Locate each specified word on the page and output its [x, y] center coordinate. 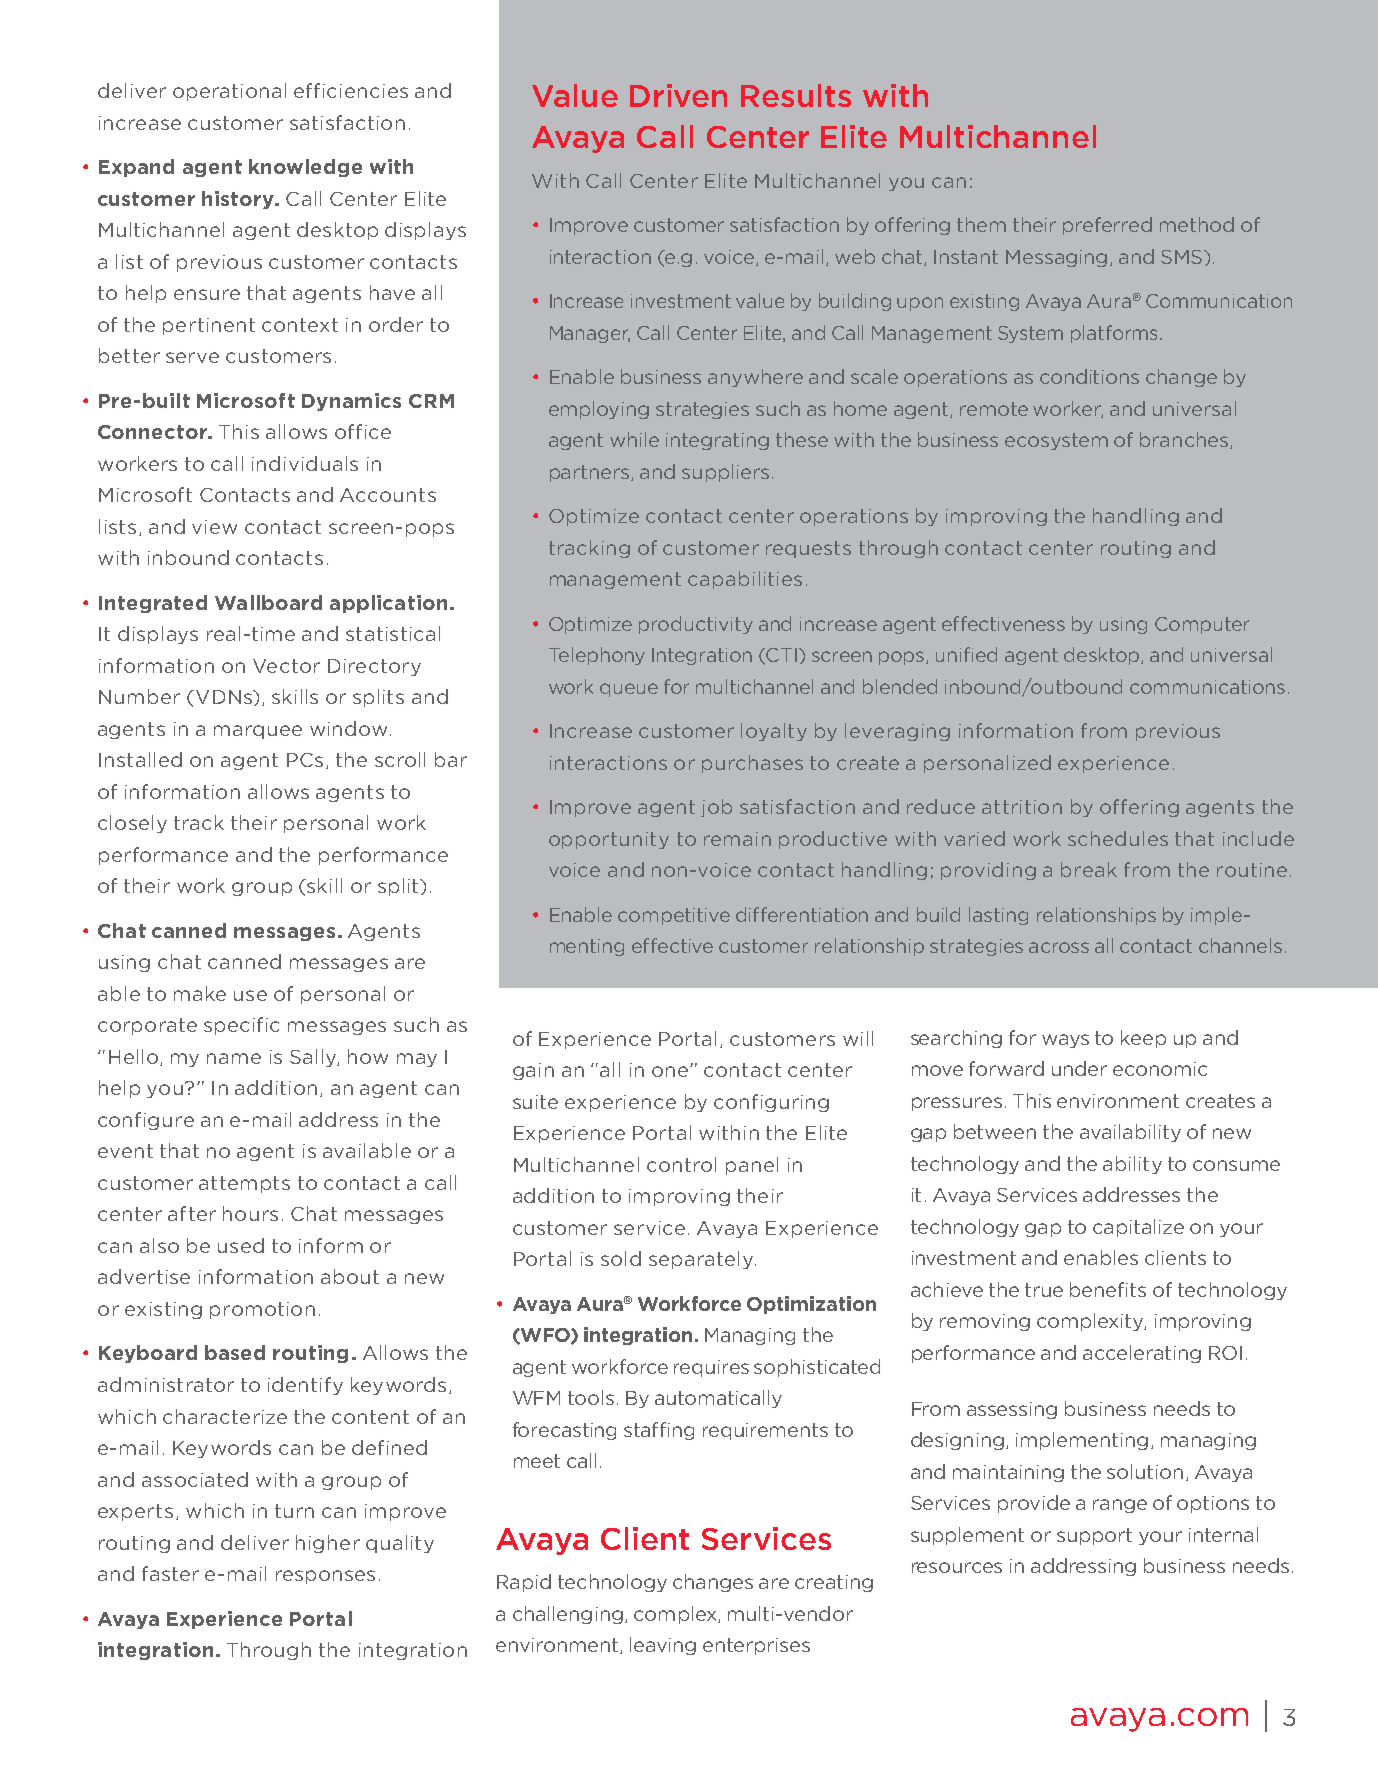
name [234, 1058]
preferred [1107, 226]
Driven [678, 95]
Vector [286, 666]
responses [325, 1577]
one [671, 1071]
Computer [1202, 625]
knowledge [305, 168]
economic [1160, 1069]
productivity [696, 625]
